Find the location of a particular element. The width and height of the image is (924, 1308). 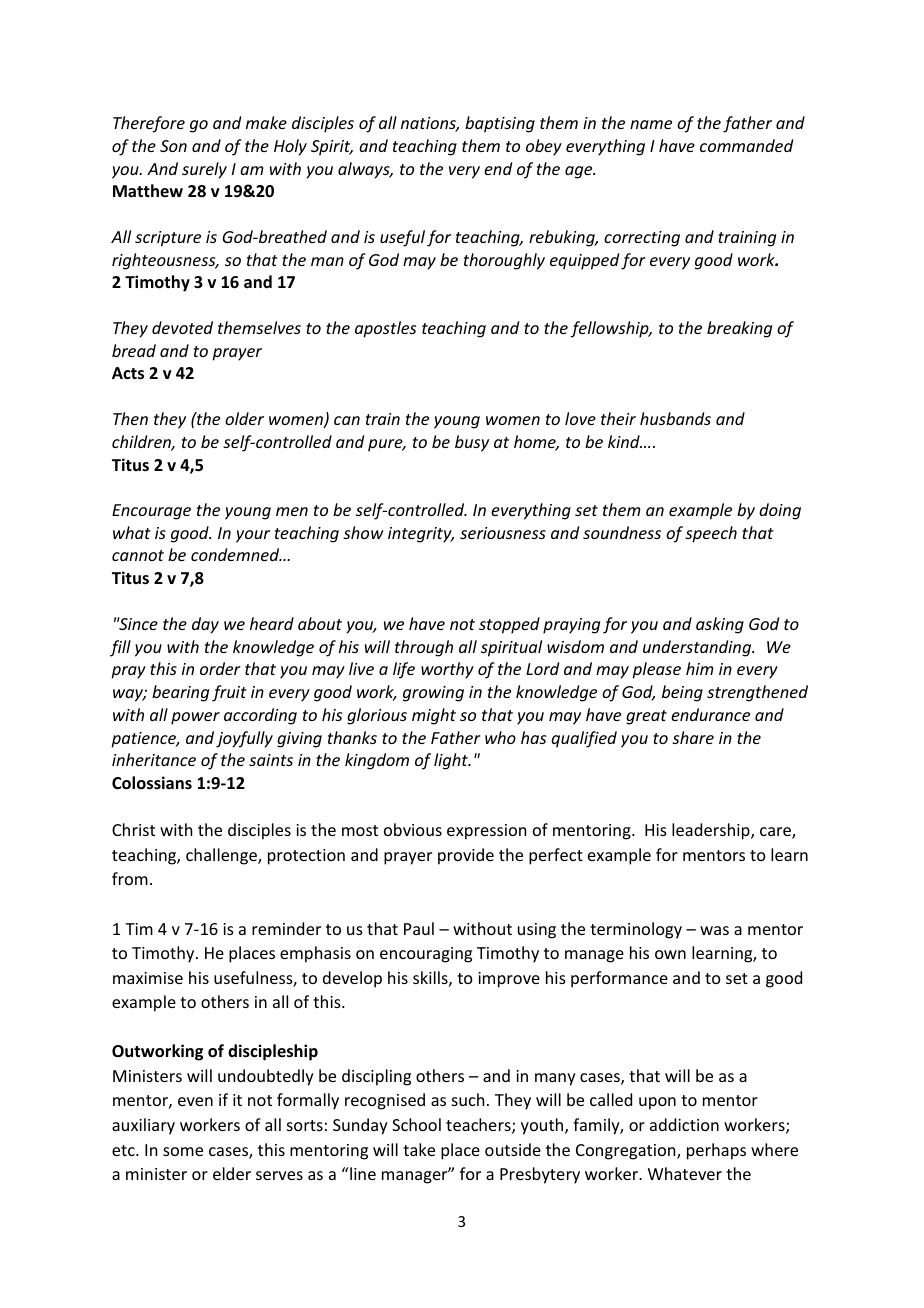

apostles is located at coordinates (385, 329).
